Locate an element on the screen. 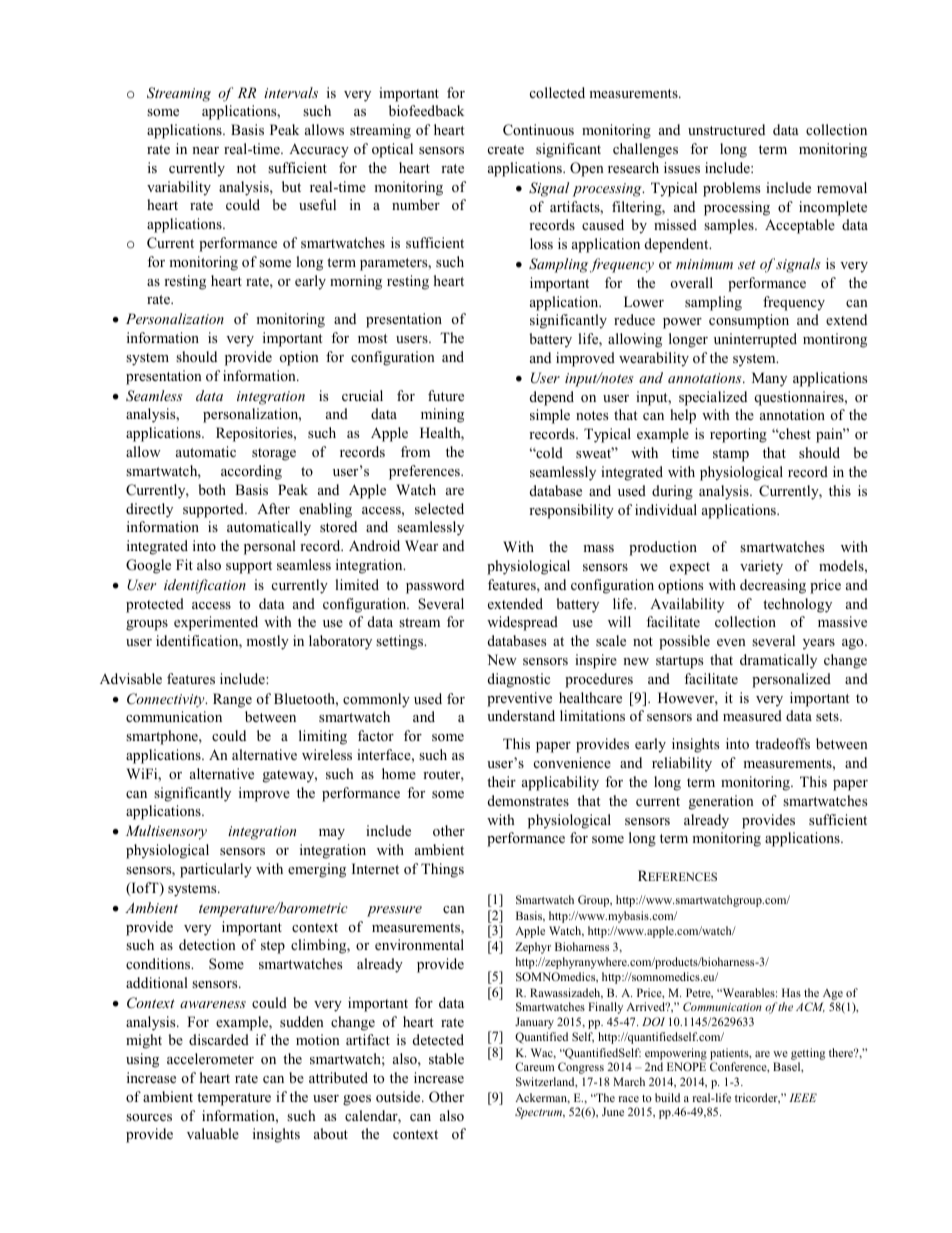 This screenshot has height=1233, width=952. reporting is located at coordinates (738, 435).
